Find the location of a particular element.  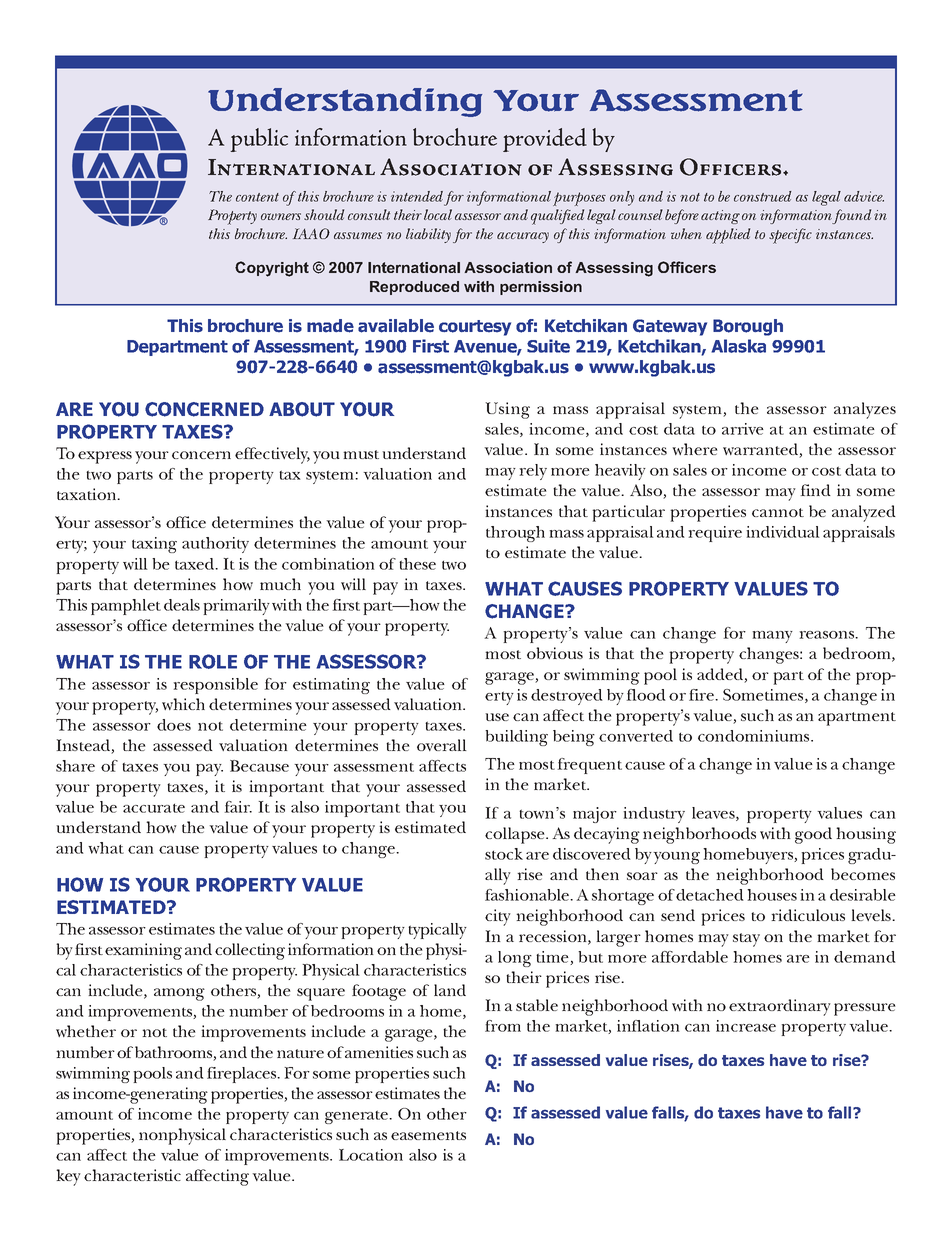

overall is located at coordinates (442, 745).
